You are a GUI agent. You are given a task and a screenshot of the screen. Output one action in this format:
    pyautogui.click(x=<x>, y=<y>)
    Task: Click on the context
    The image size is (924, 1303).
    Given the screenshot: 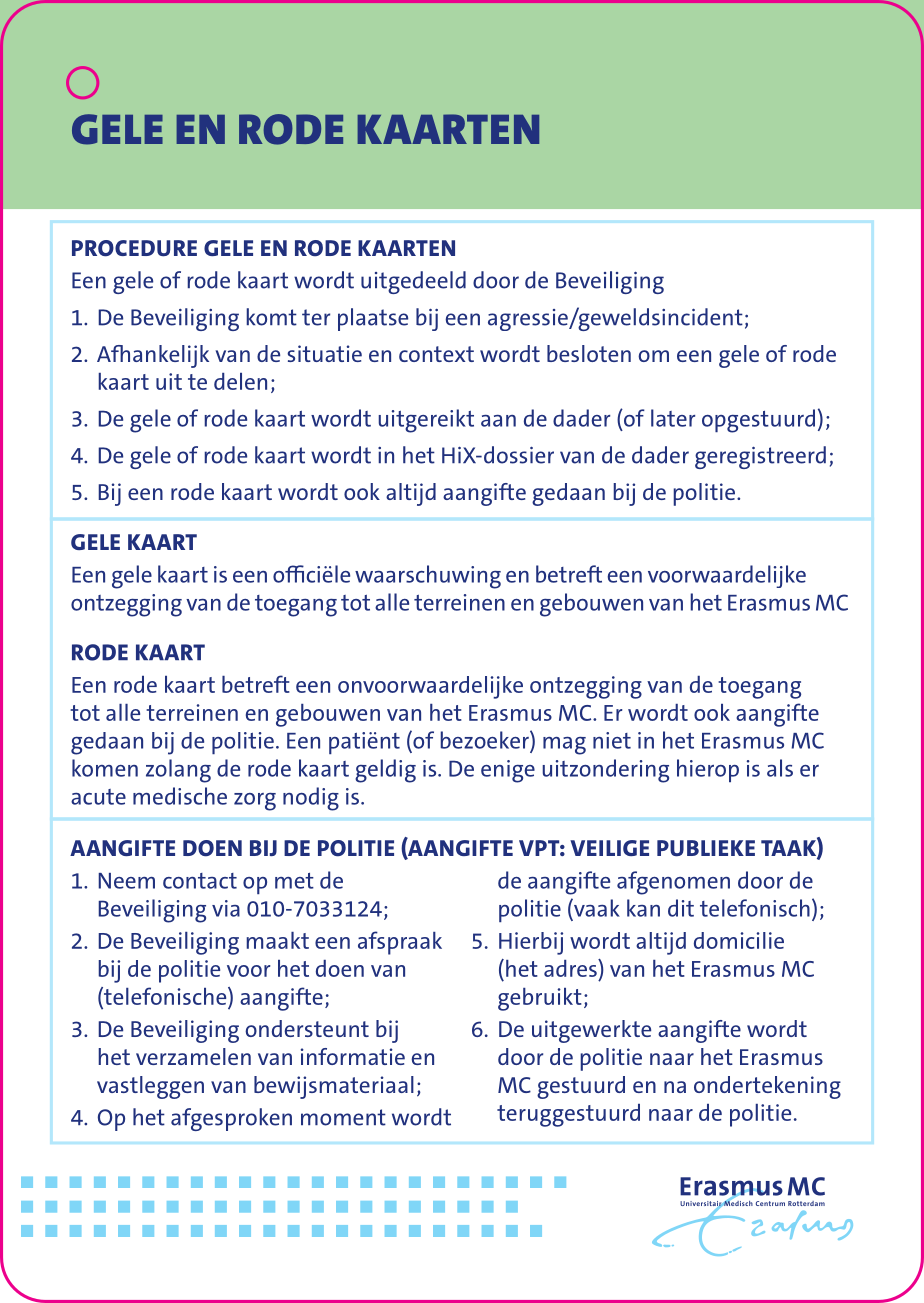 What is the action you would take?
    pyautogui.click(x=436, y=354)
